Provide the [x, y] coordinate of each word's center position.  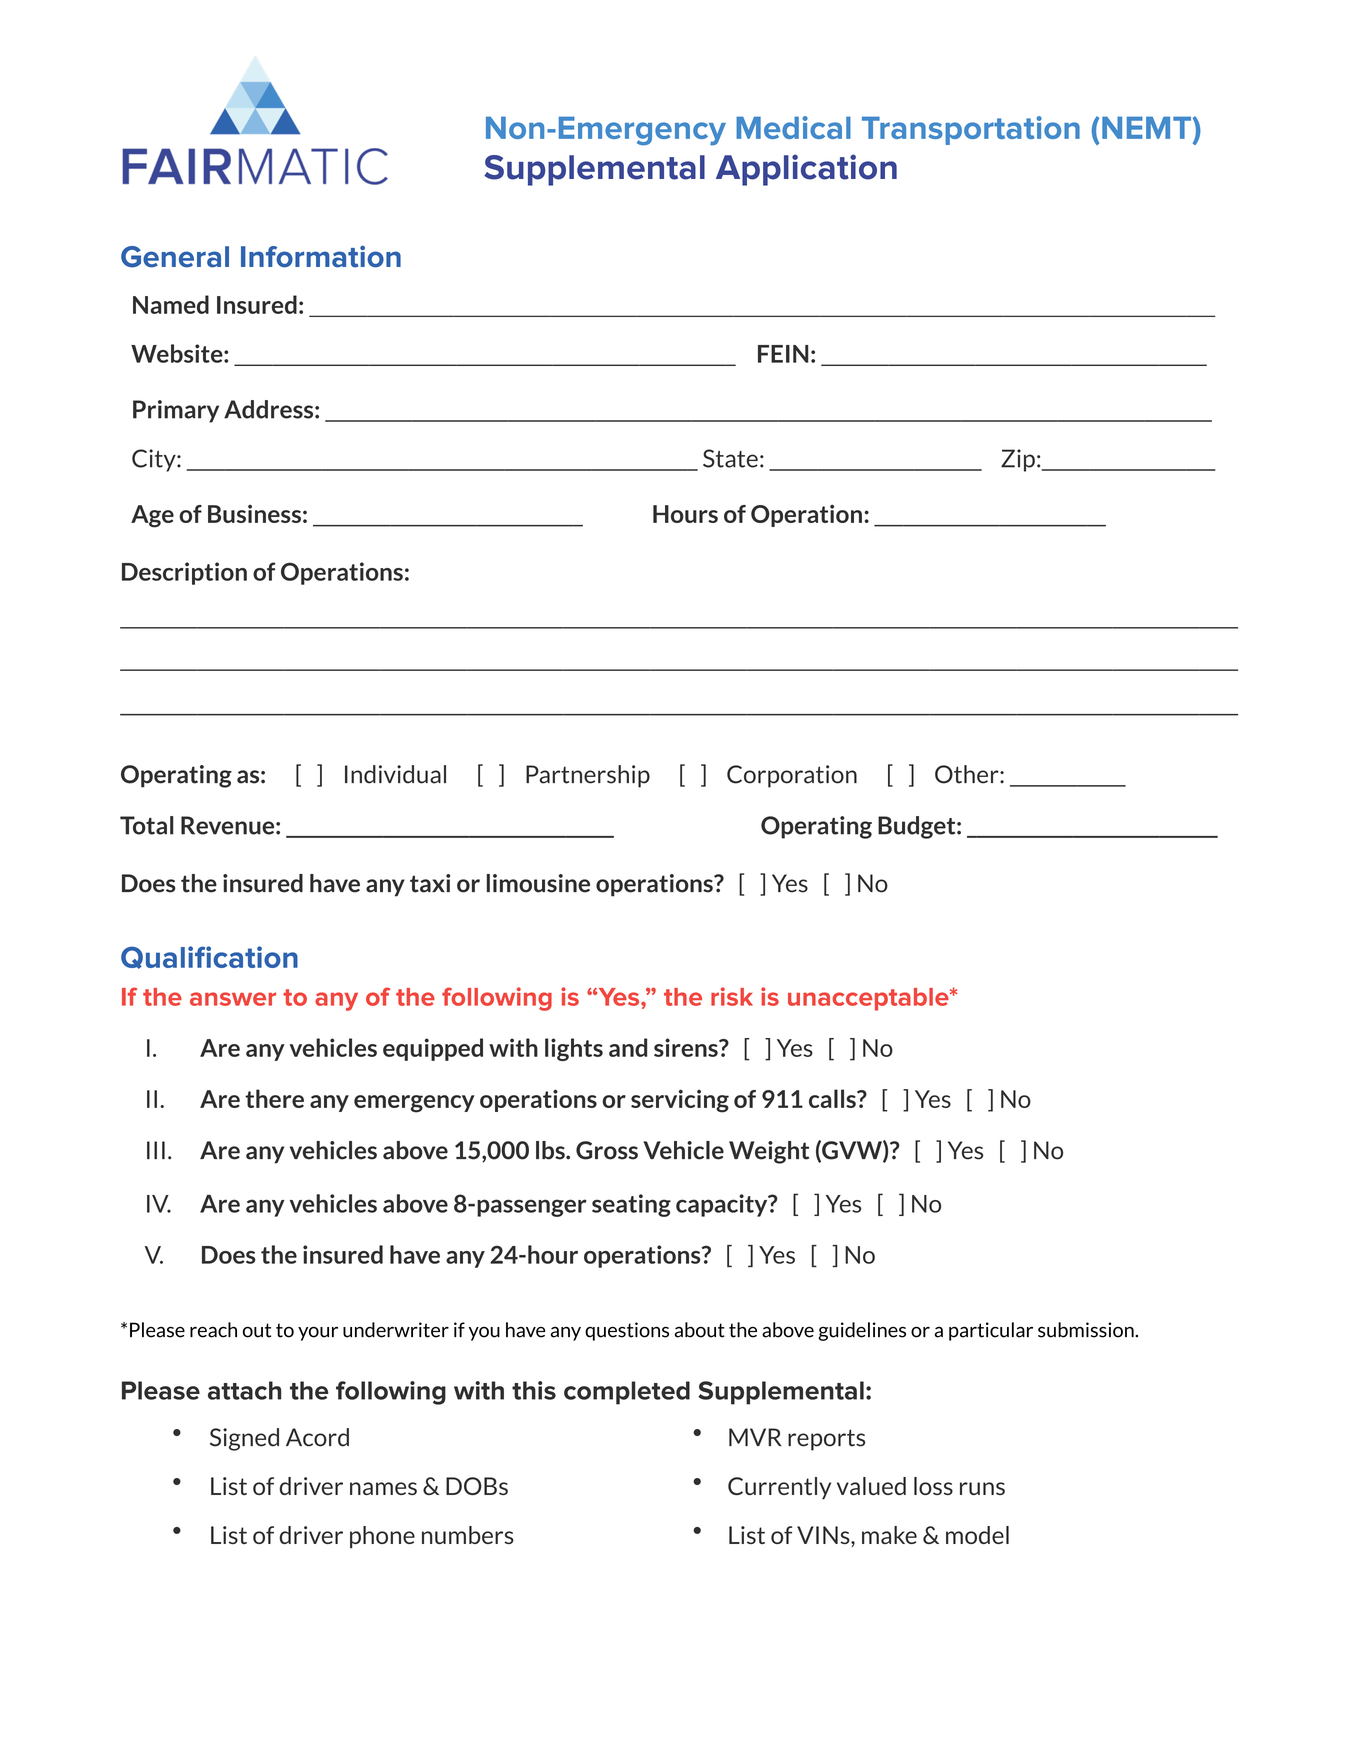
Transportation [971, 130]
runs [982, 1488]
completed [627, 1393]
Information [321, 256]
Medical [793, 127]
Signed [244, 1439]
